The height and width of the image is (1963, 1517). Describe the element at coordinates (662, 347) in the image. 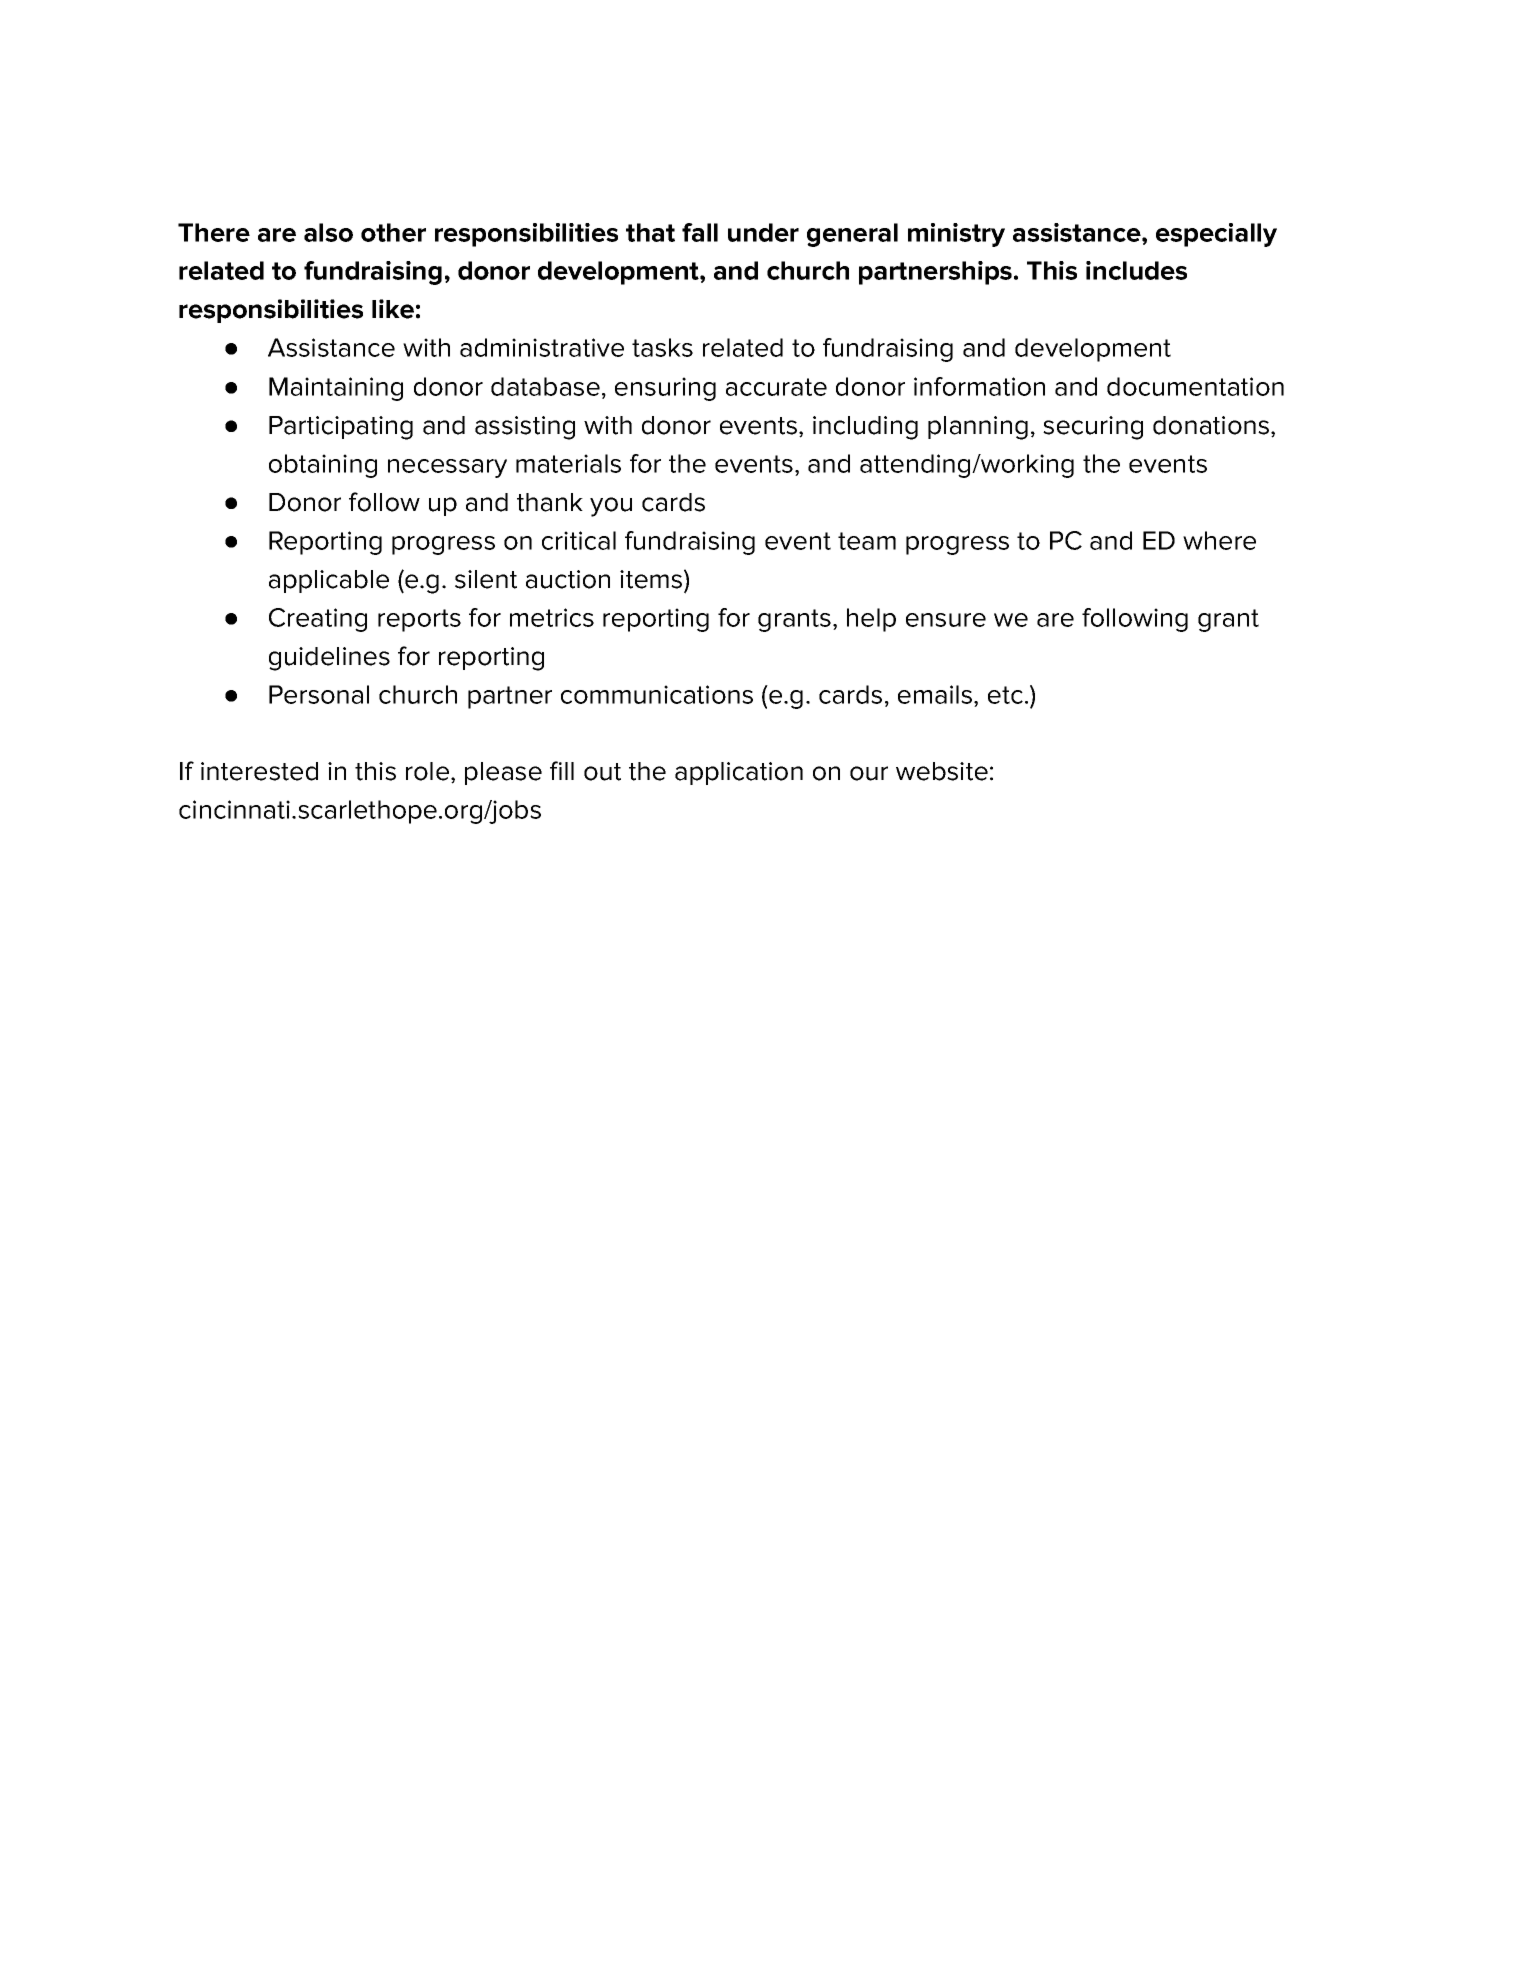

I see `tasks` at that location.
